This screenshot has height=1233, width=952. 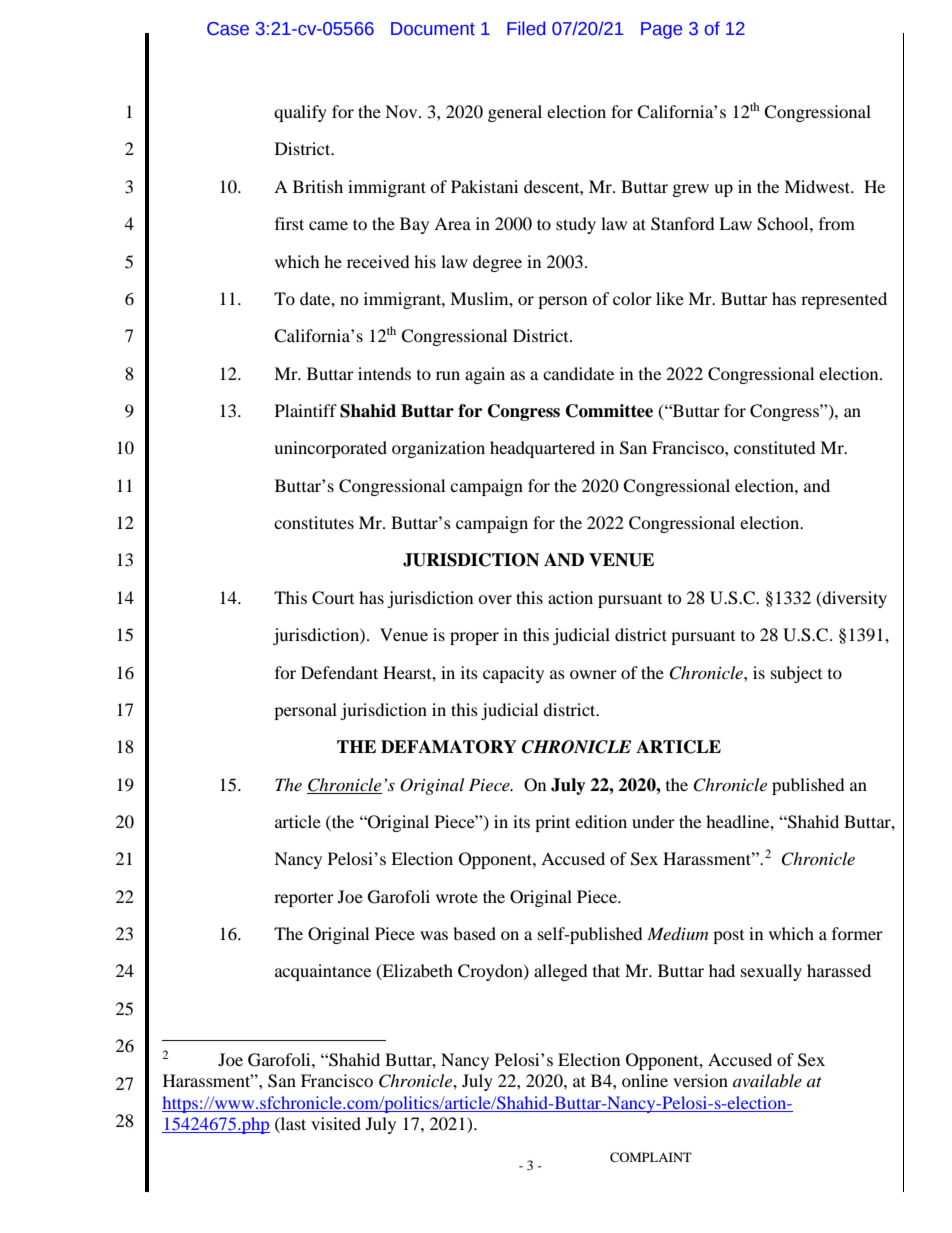 I want to click on Page, so click(x=661, y=30).
